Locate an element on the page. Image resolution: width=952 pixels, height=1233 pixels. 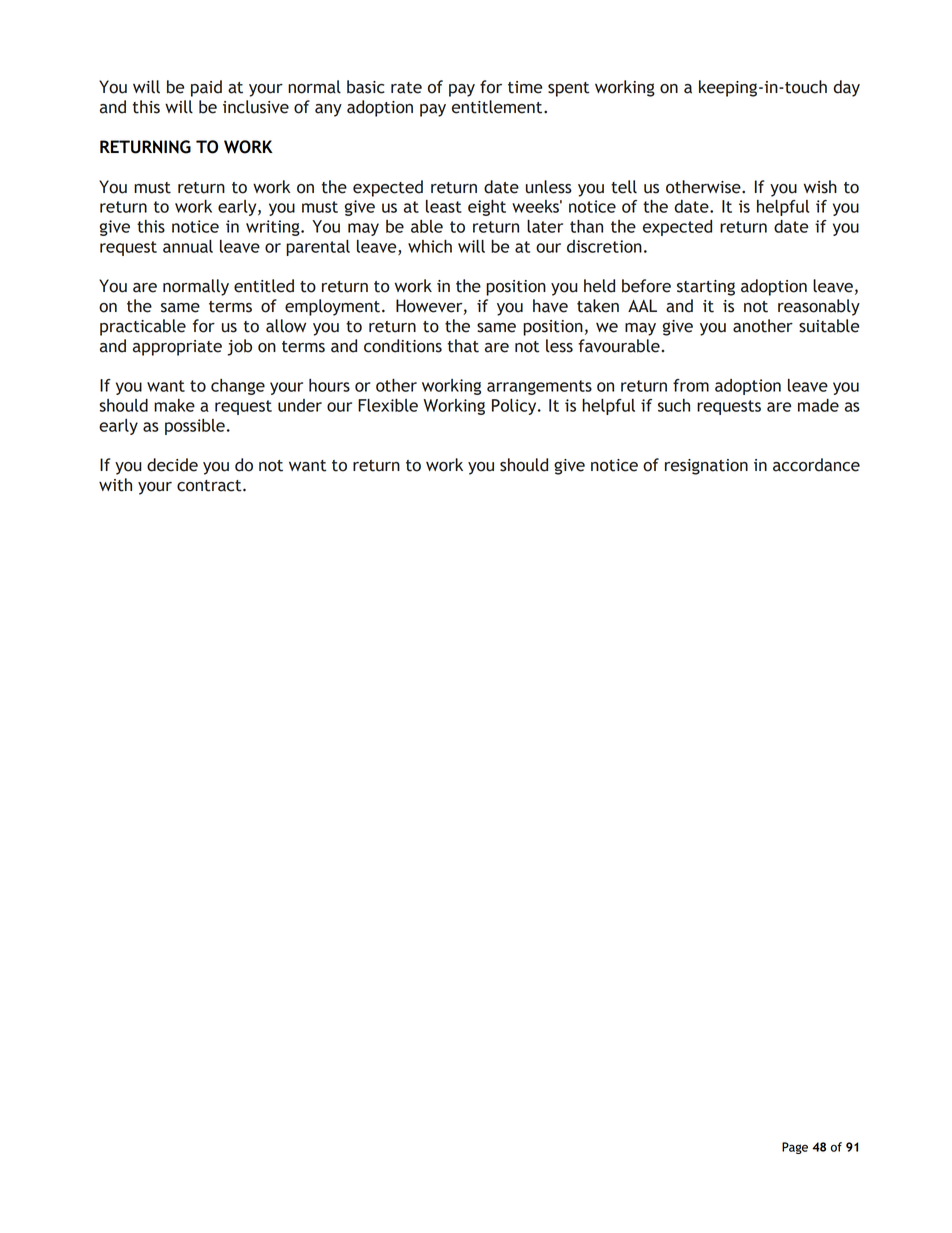
Flexible is located at coordinates (388, 405).
